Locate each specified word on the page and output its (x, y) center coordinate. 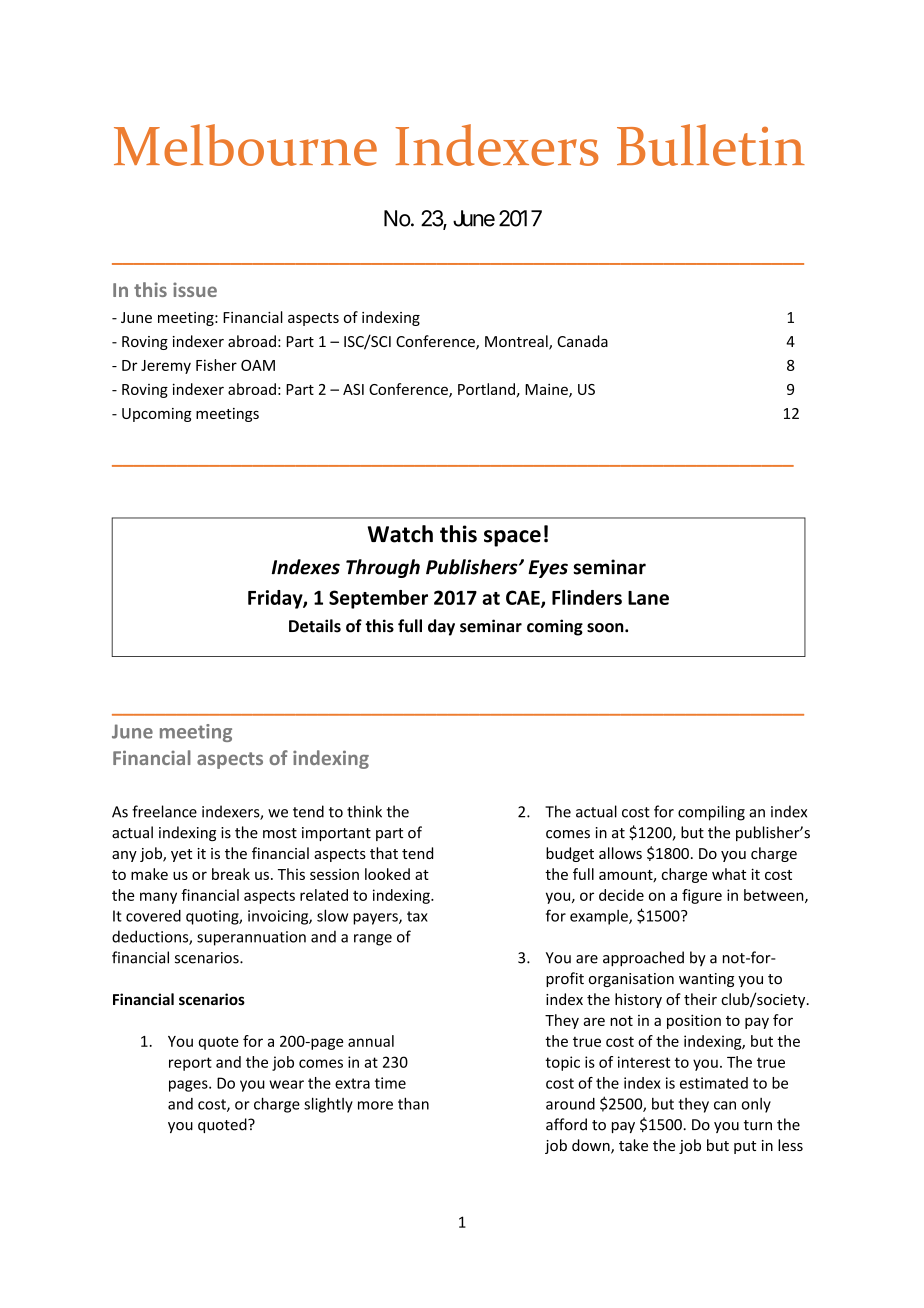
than (413, 1103)
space (512, 538)
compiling (711, 813)
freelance (164, 811)
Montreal (517, 342)
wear (286, 1084)
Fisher (216, 365)
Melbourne (245, 145)
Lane (648, 598)
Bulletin (711, 145)
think (364, 811)
